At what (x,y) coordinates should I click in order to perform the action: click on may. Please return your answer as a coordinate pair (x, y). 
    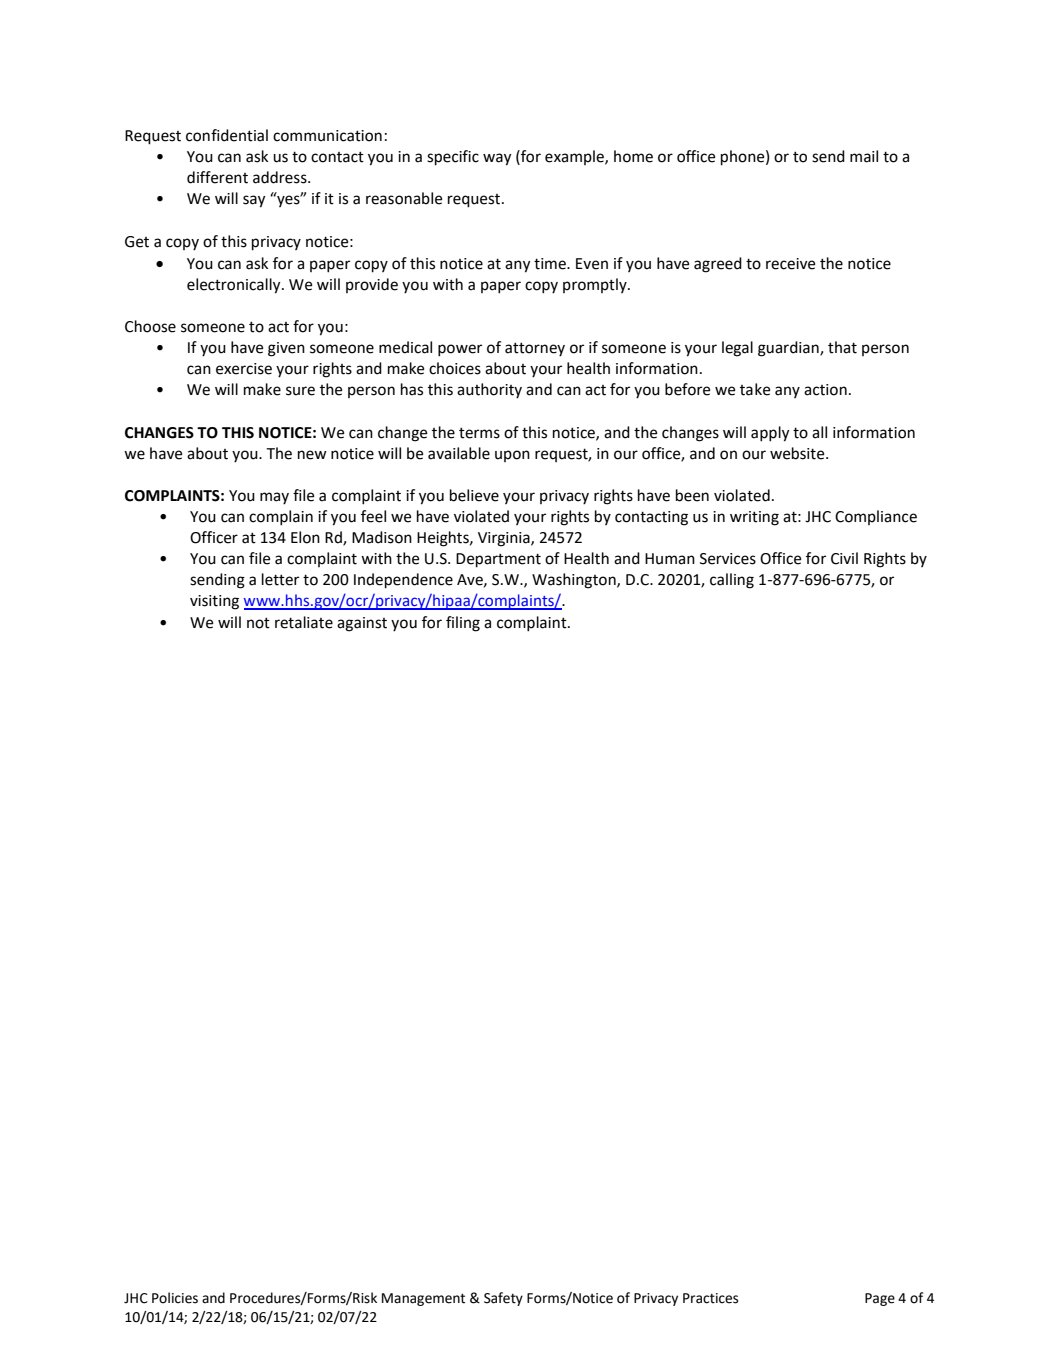
    Looking at the image, I should click on (274, 498).
